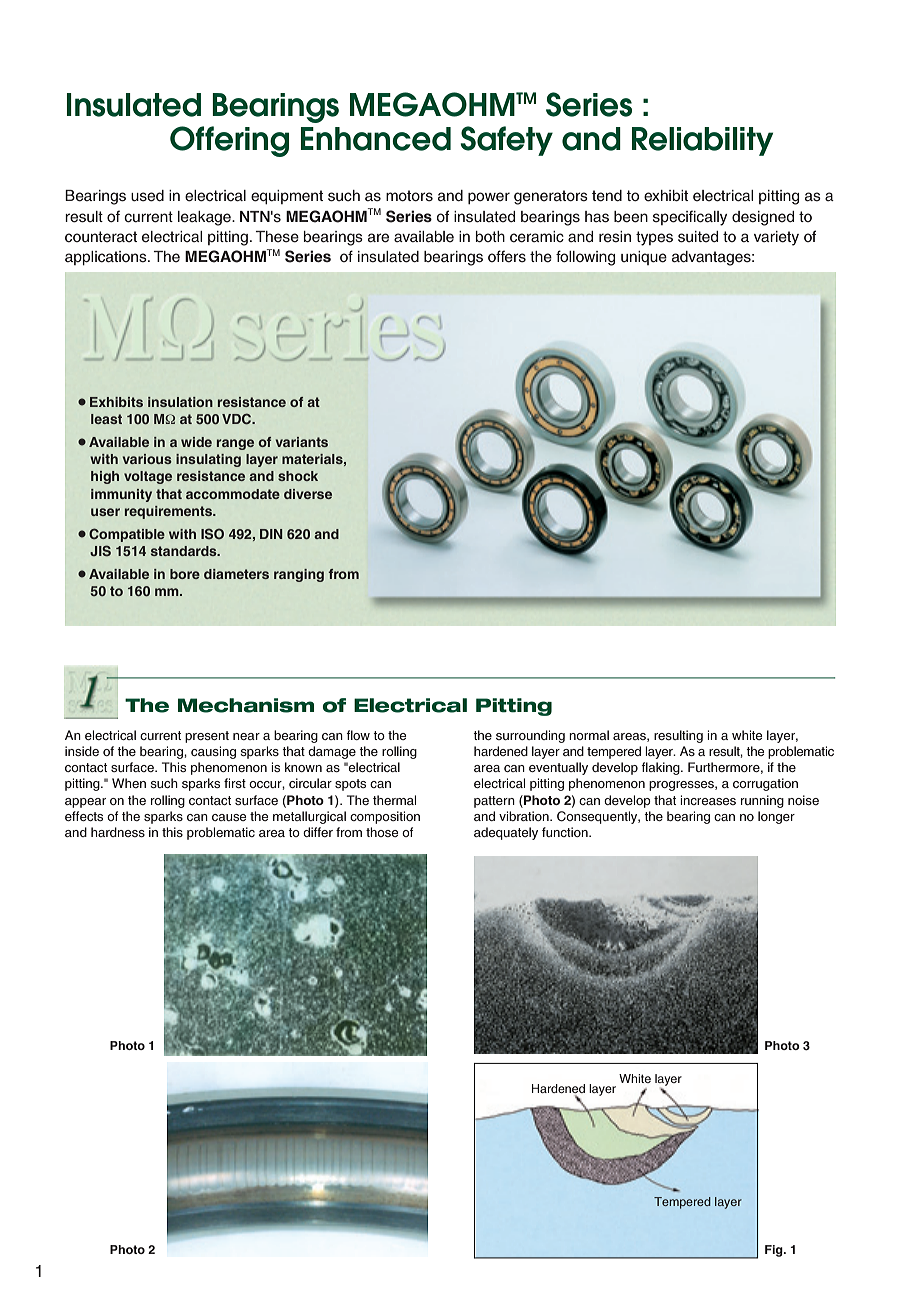 Image resolution: width=924 pixels, height=1307 pixels. I want to click on used, so click(147, 196).
